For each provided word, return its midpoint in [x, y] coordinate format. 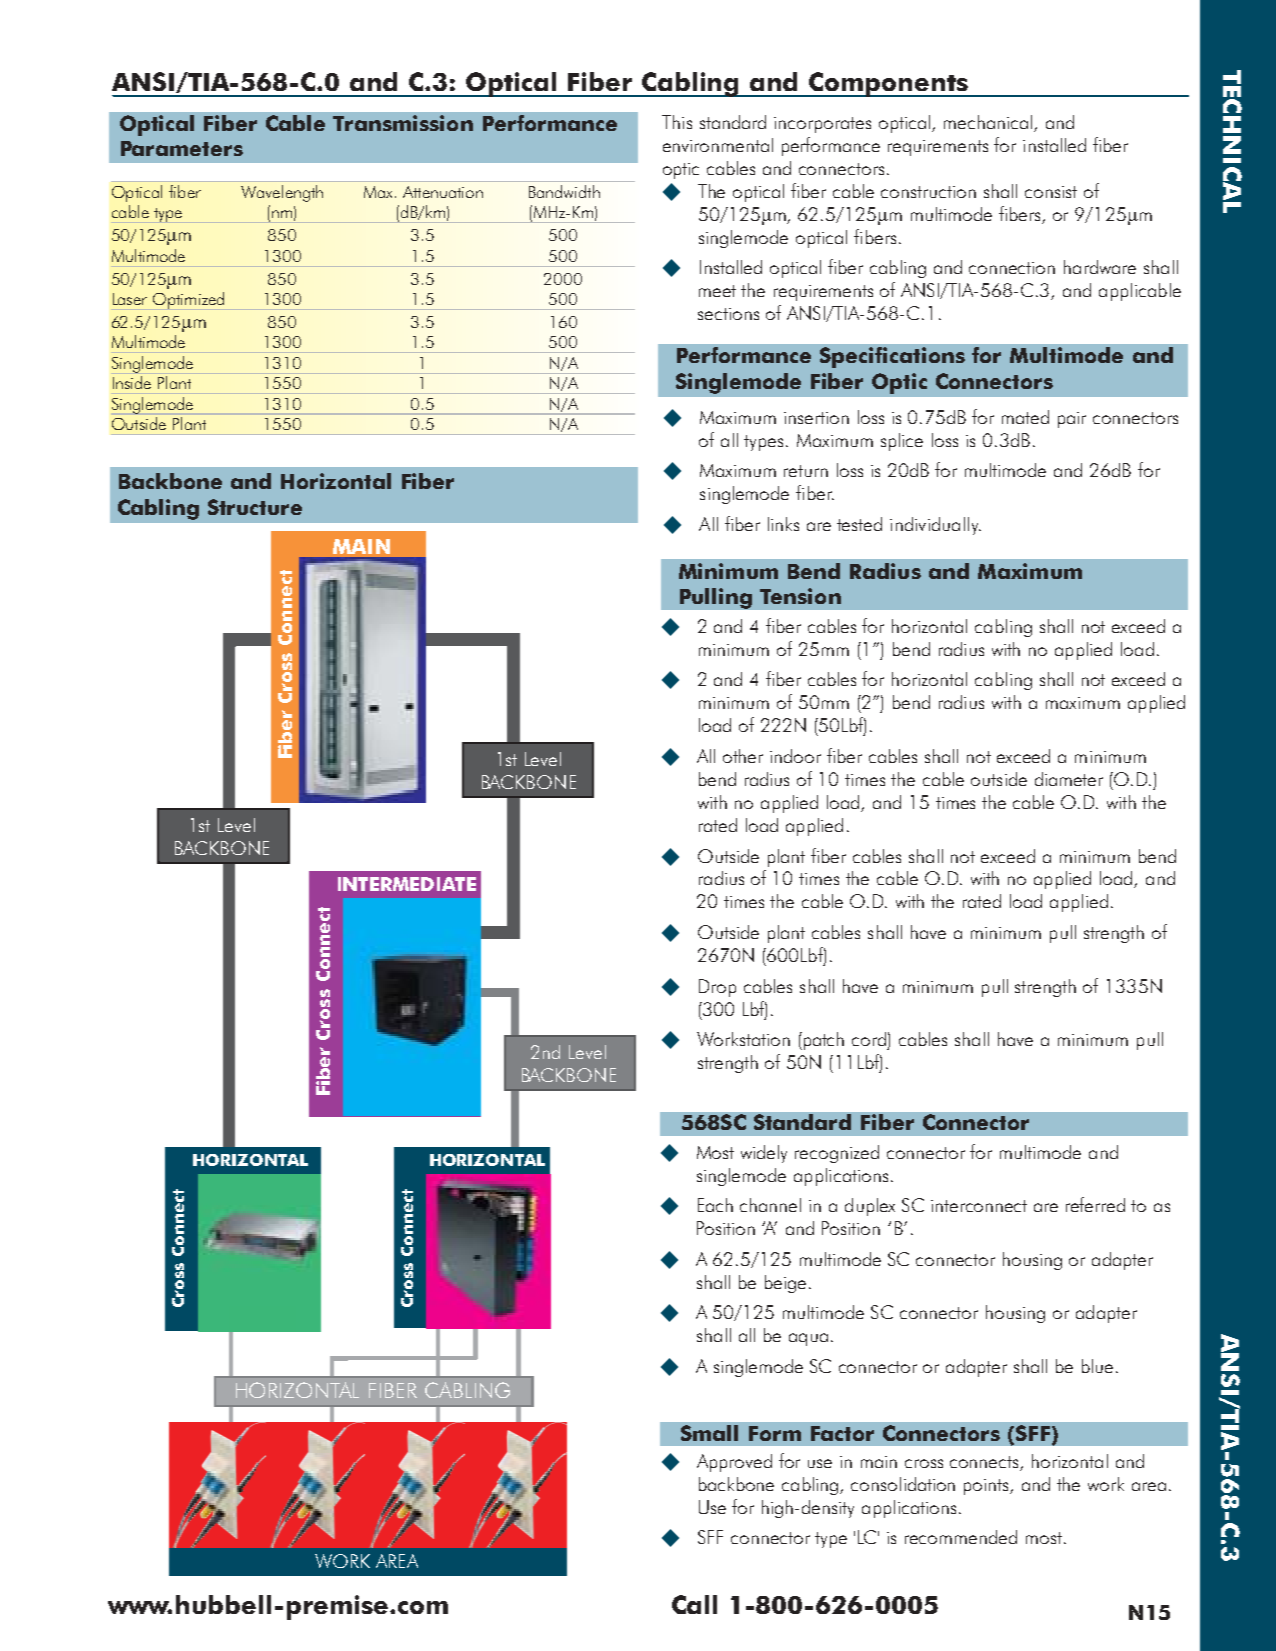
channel [770, 1205]
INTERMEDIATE [407, 884]
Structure [255, 507]
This [677, 122]
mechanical [989, 123]
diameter [1069, 779]
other [743, 756]
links [783, 524]
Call [694, 1604]
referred [1095, 1204]
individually [935, 526]
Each [715, 1205]
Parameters [182, 148]
